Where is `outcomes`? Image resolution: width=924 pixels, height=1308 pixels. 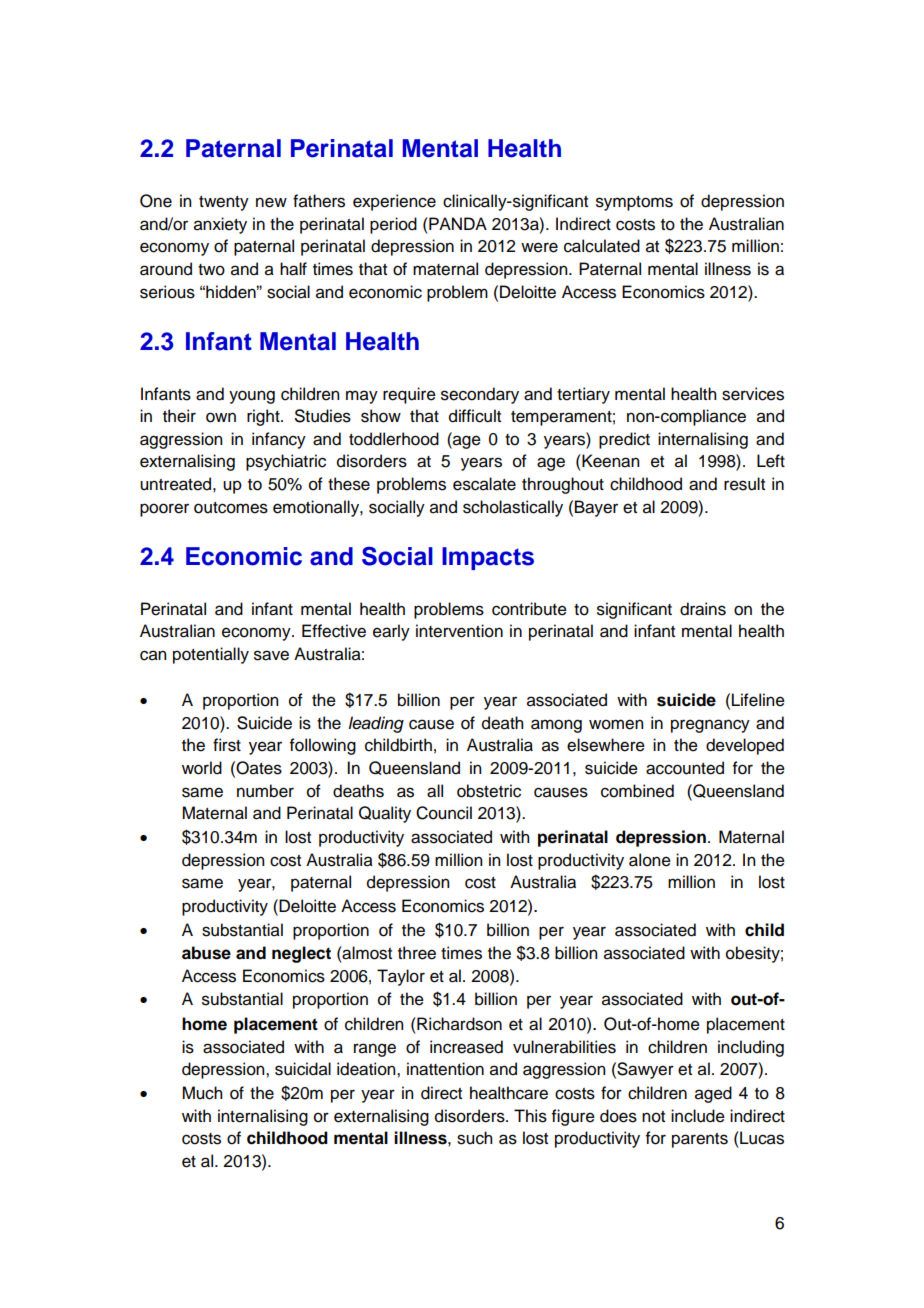 outcomes is located at coordinates (231, 508).
